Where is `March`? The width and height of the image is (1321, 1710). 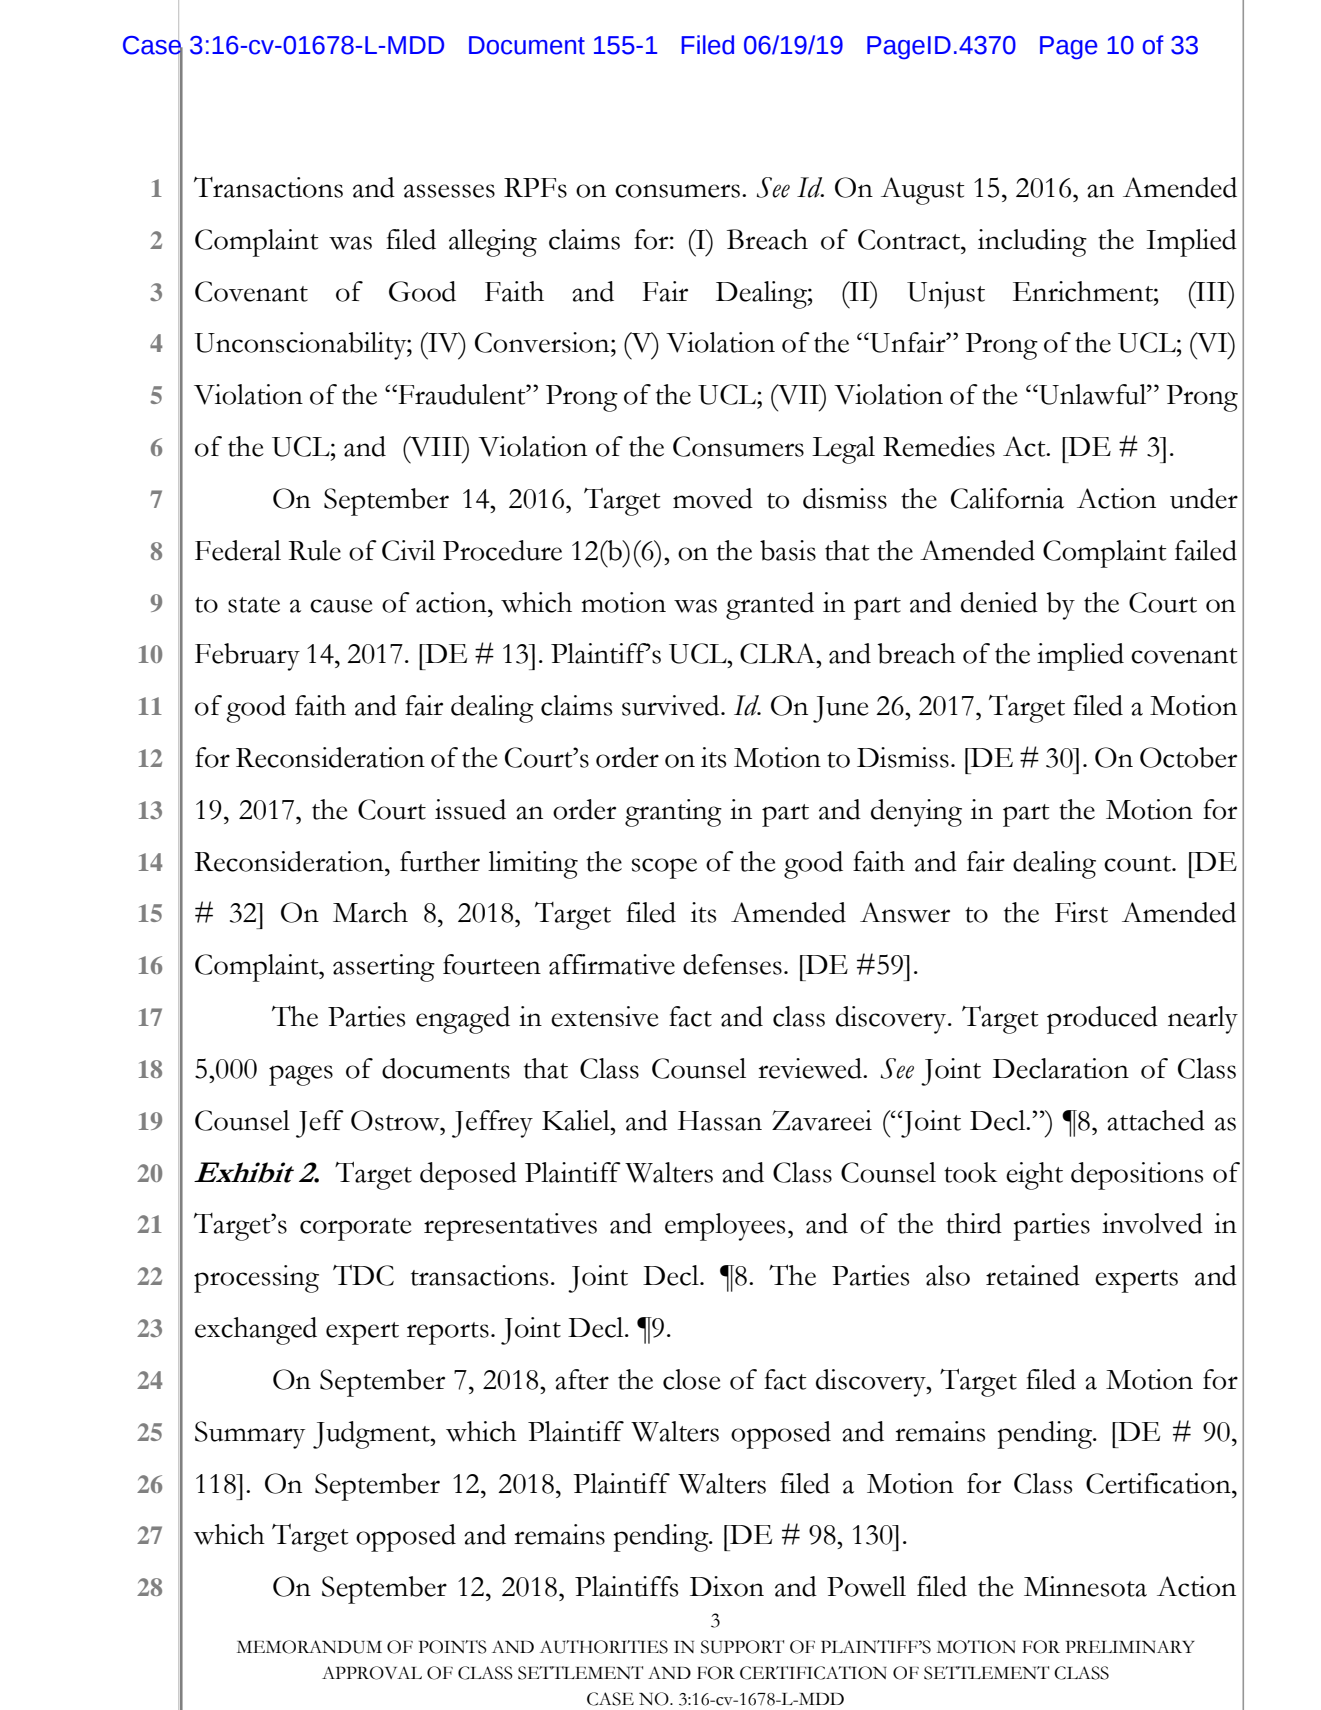
March is located at coordinates (370, 912).
